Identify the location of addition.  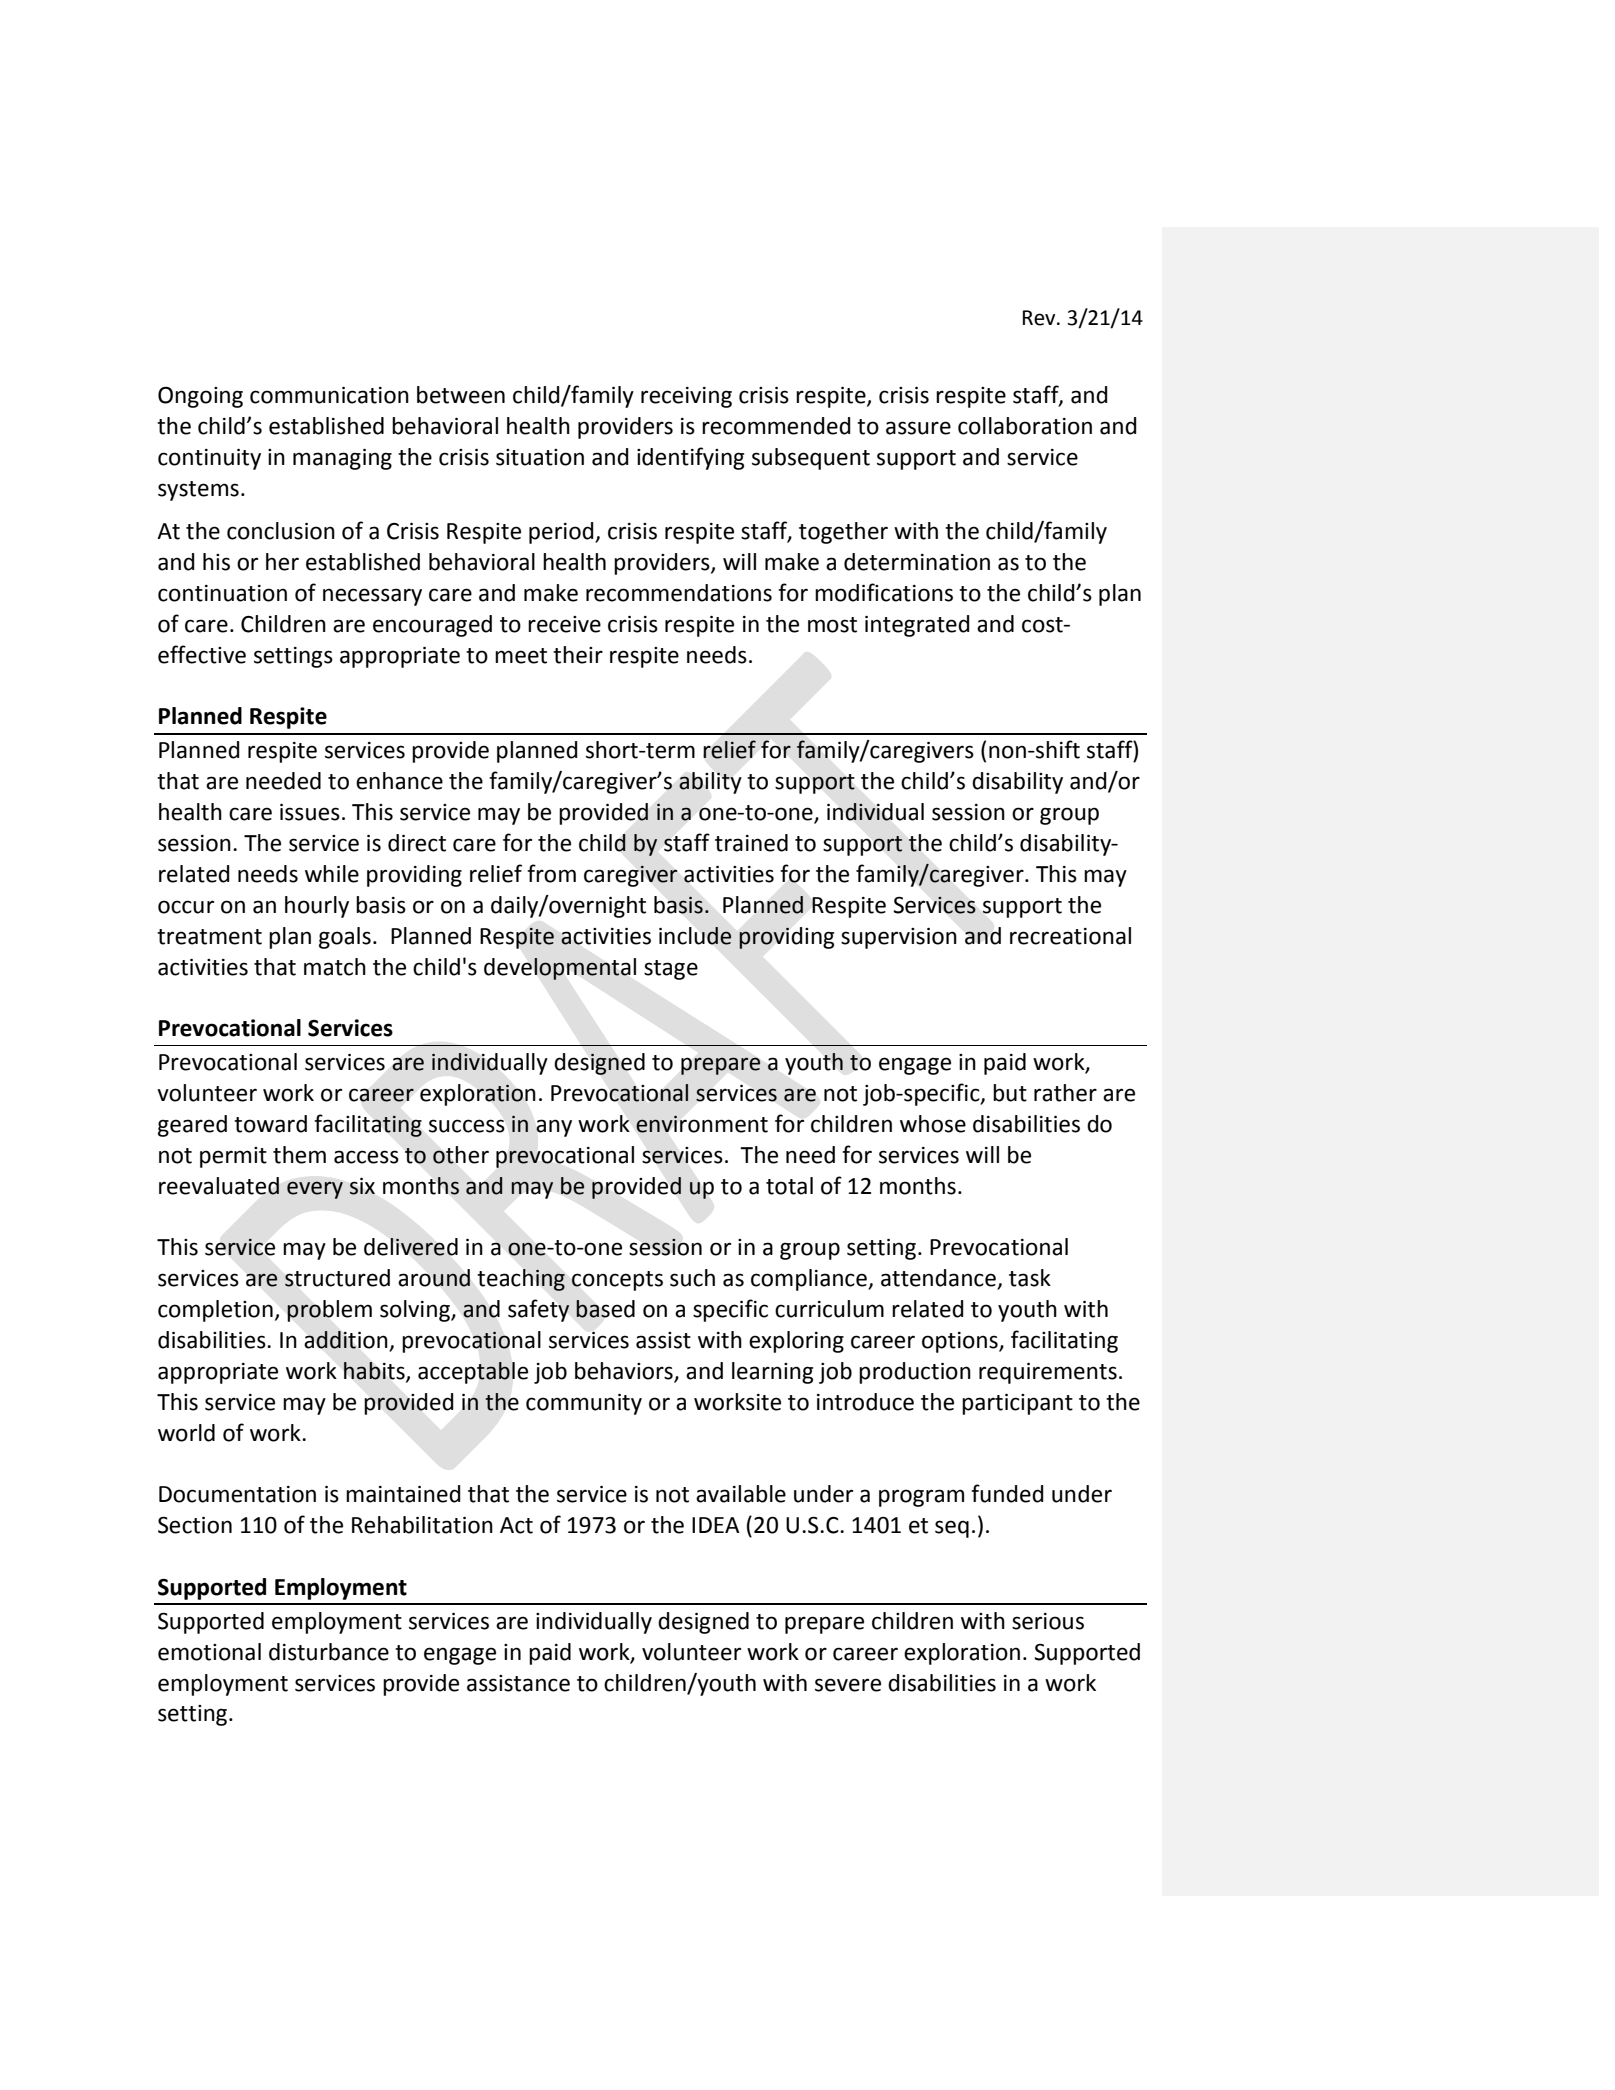
(347, 1341).
